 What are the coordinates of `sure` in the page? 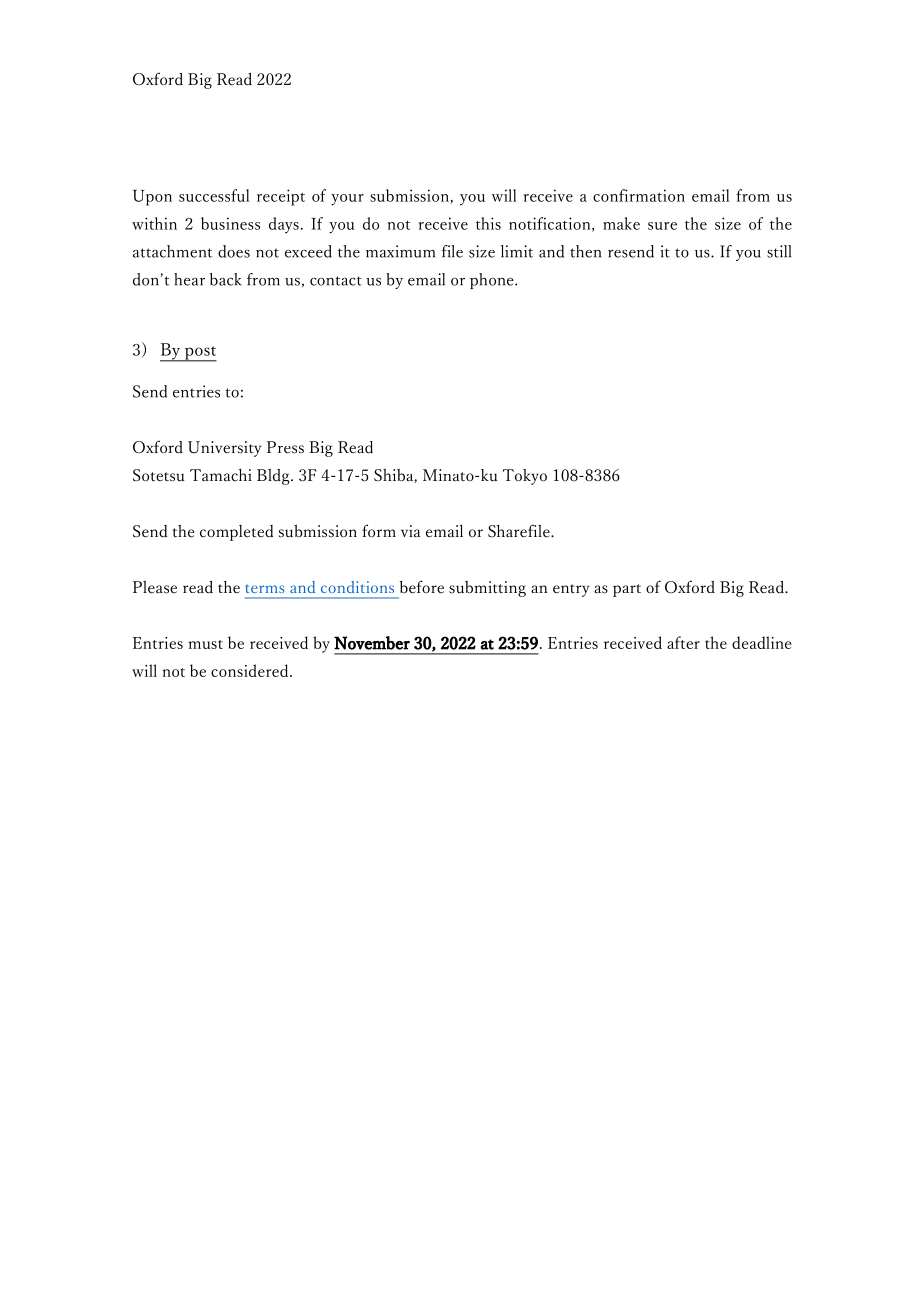 It's located at (662, 226).
